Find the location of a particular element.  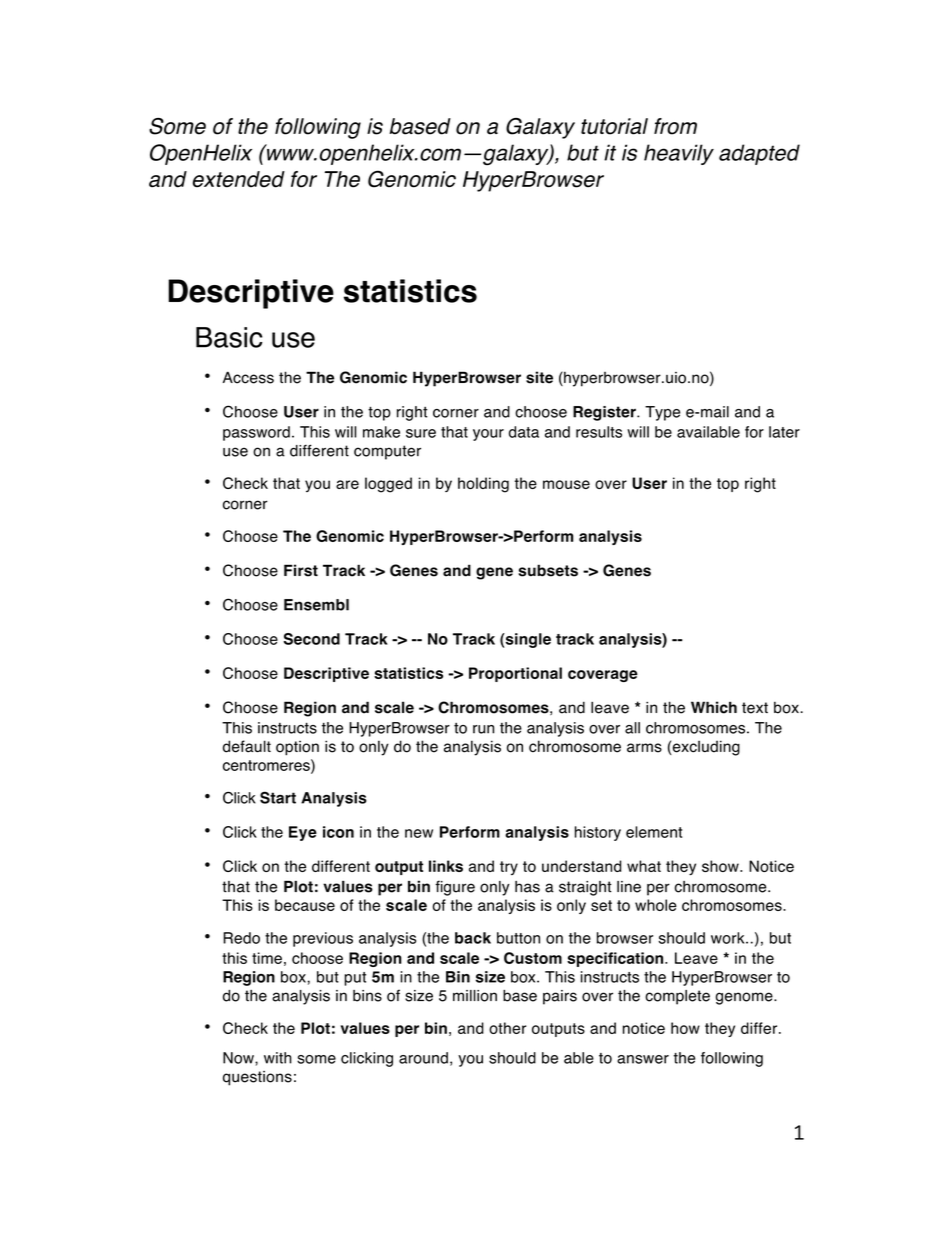

heavily is located at coordinates (679, 154).
